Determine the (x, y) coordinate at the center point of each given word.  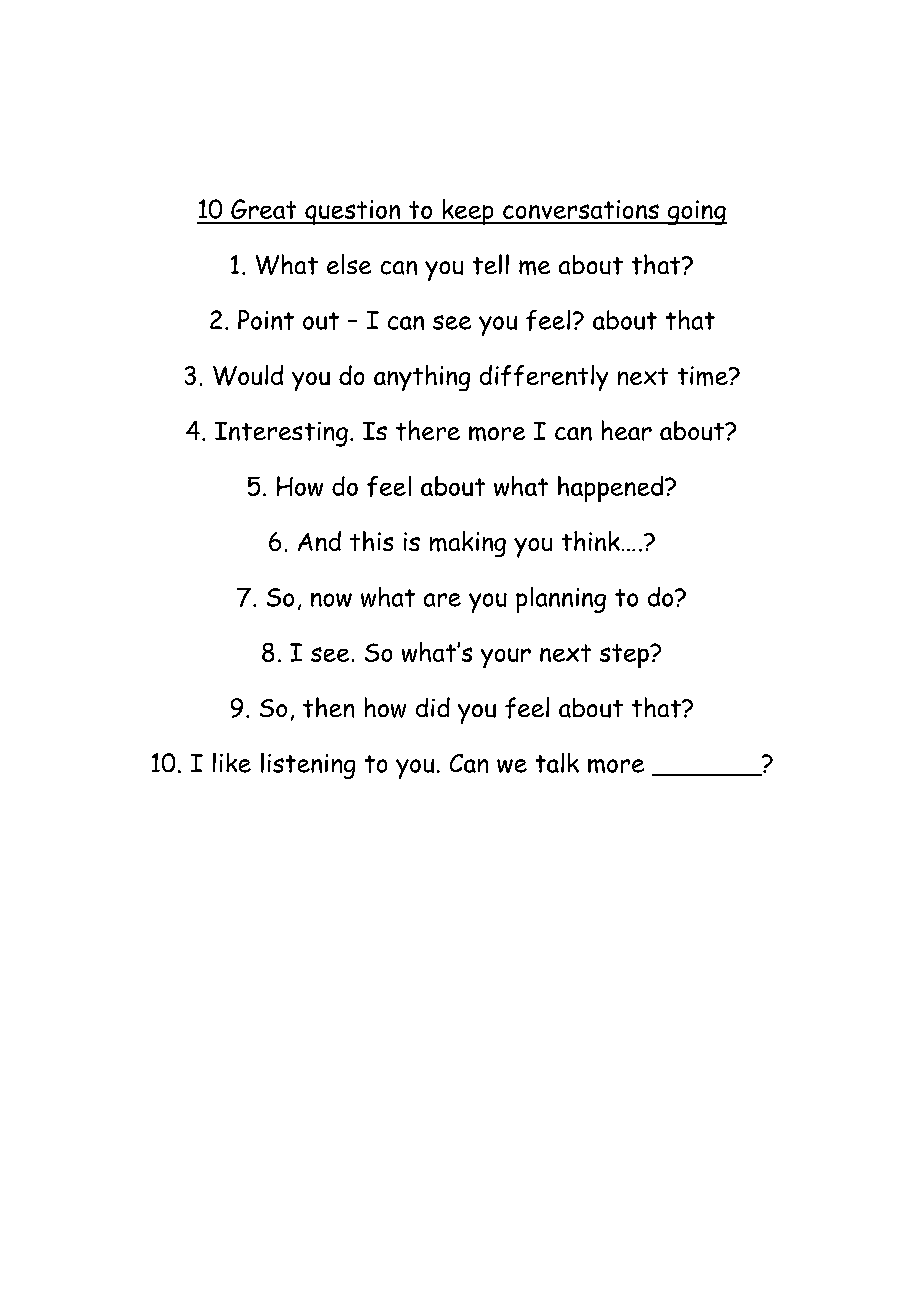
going (696, 212)
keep (468, 212)
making (468, 544)
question (353, 212)
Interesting (281, 434)
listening (308, 766)
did (433, 707)
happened (612, 489)
